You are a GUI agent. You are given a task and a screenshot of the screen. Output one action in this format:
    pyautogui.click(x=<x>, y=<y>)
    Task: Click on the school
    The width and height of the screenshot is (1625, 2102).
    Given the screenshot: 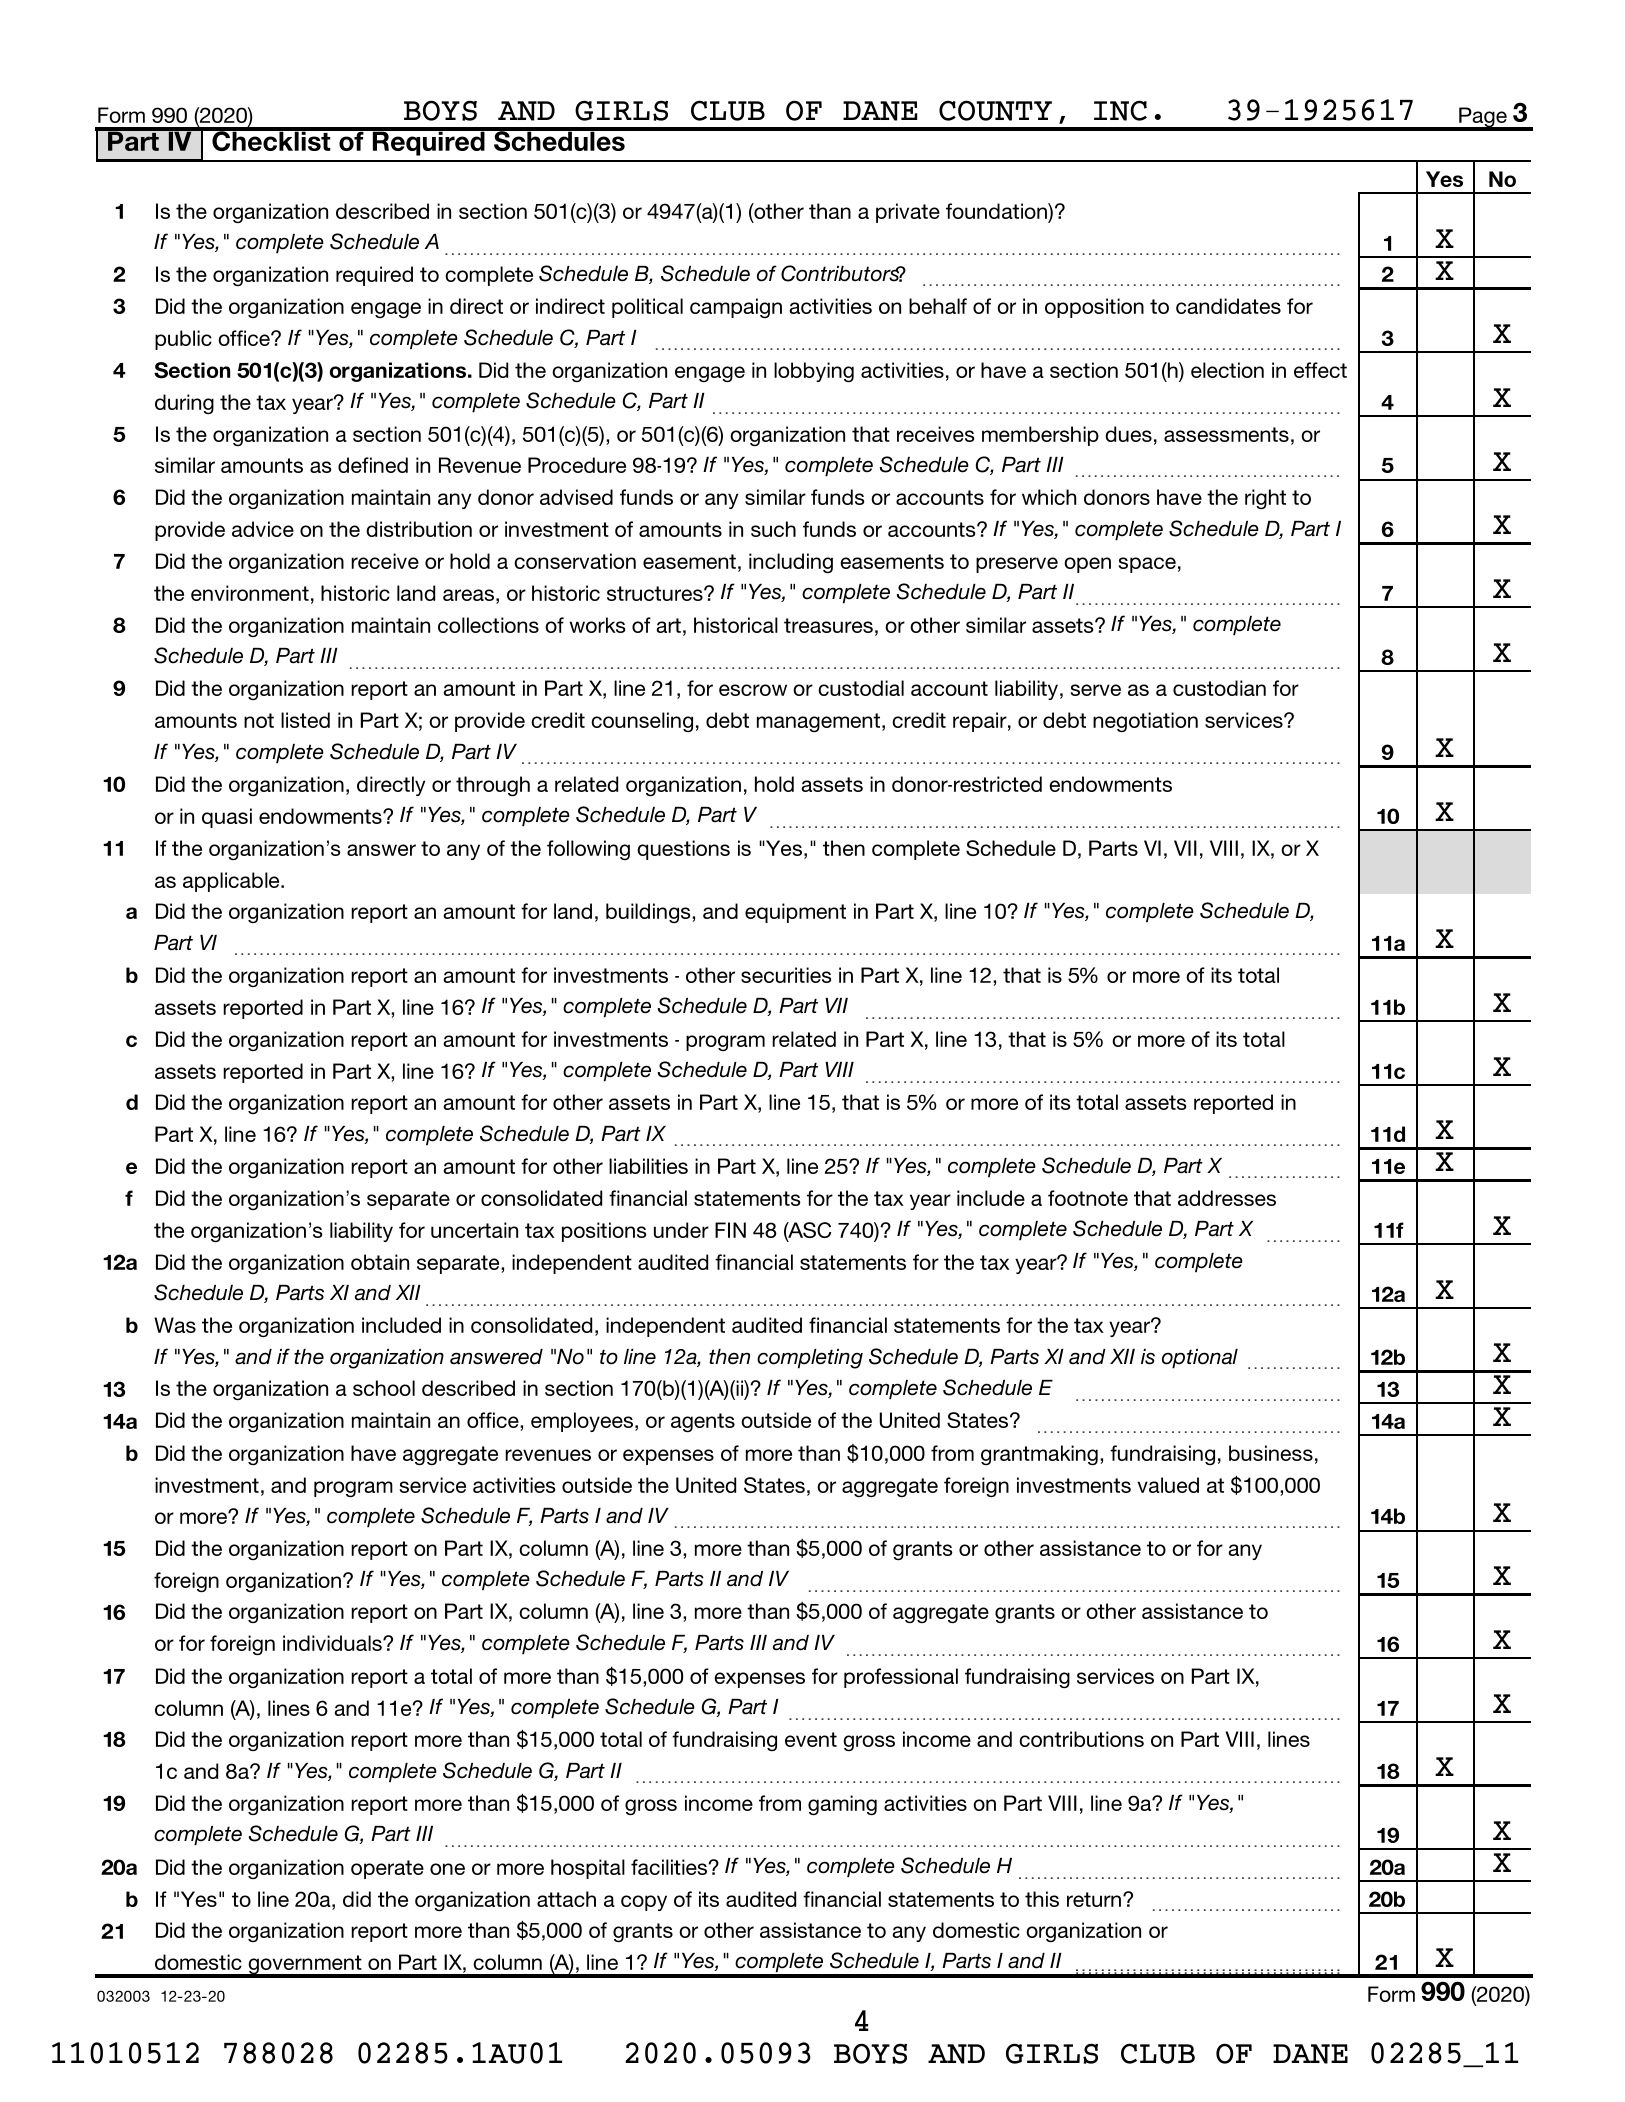 What is the action you would take?
    pyautogui.click(x=384, y=1388)
